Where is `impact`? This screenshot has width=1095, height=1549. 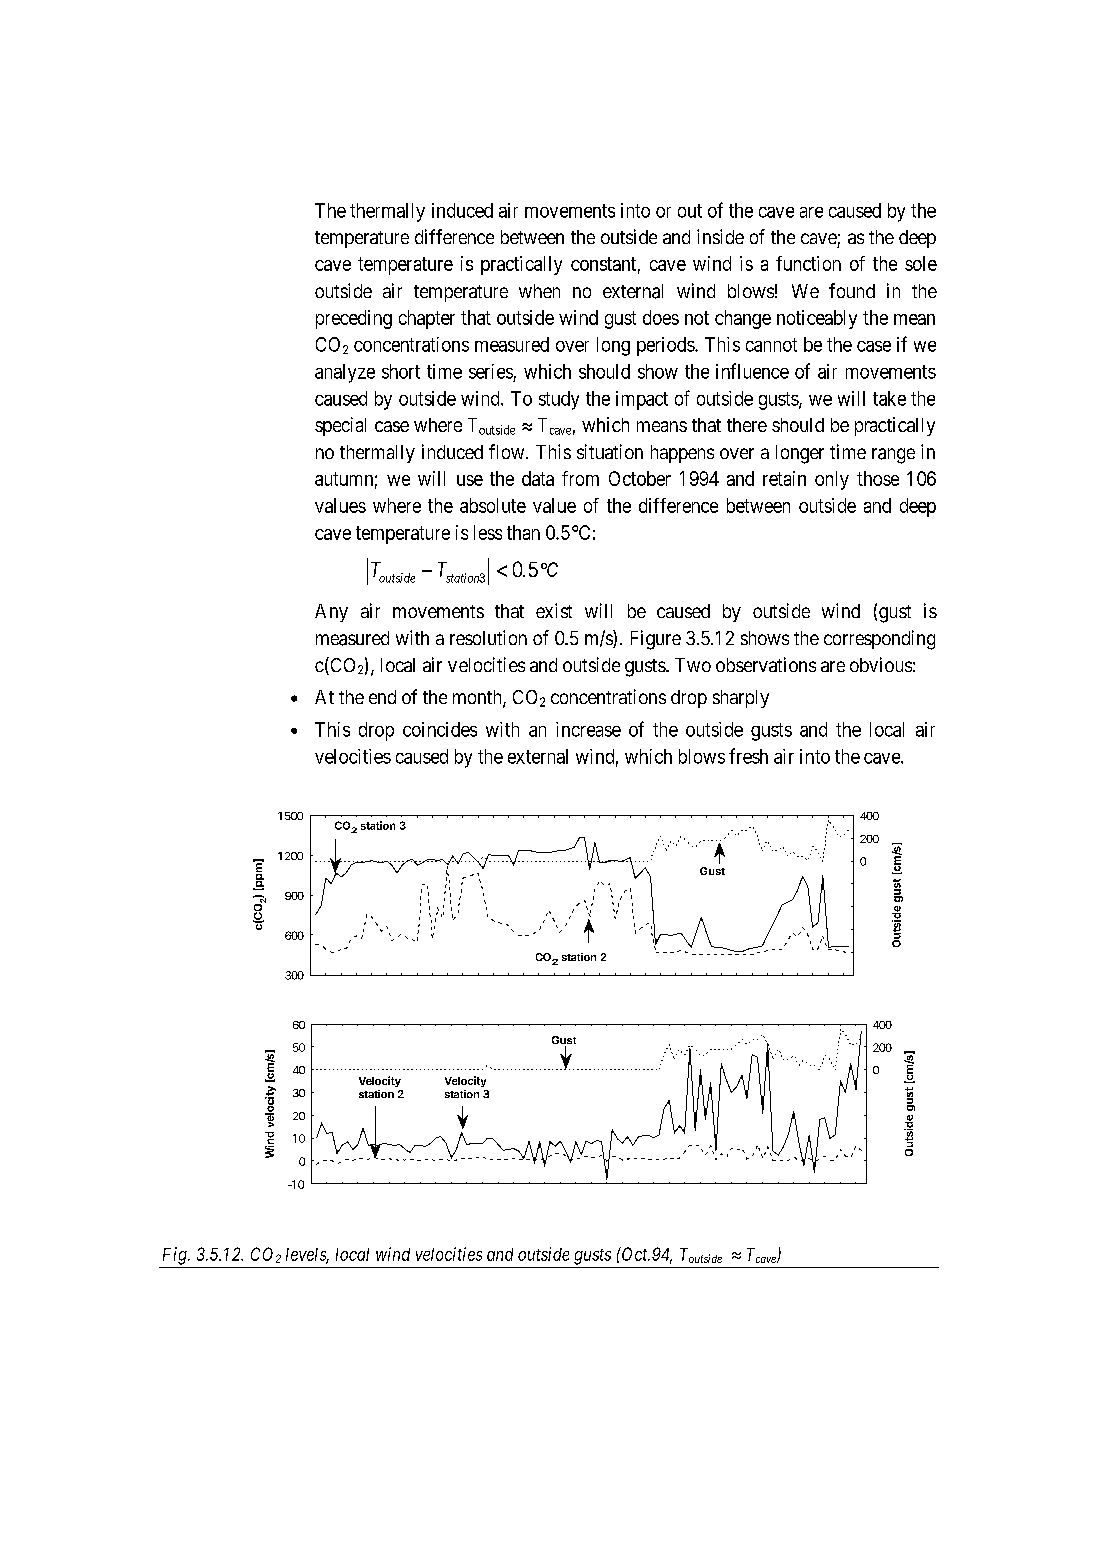 impact is located at coordinates (642, 400).
